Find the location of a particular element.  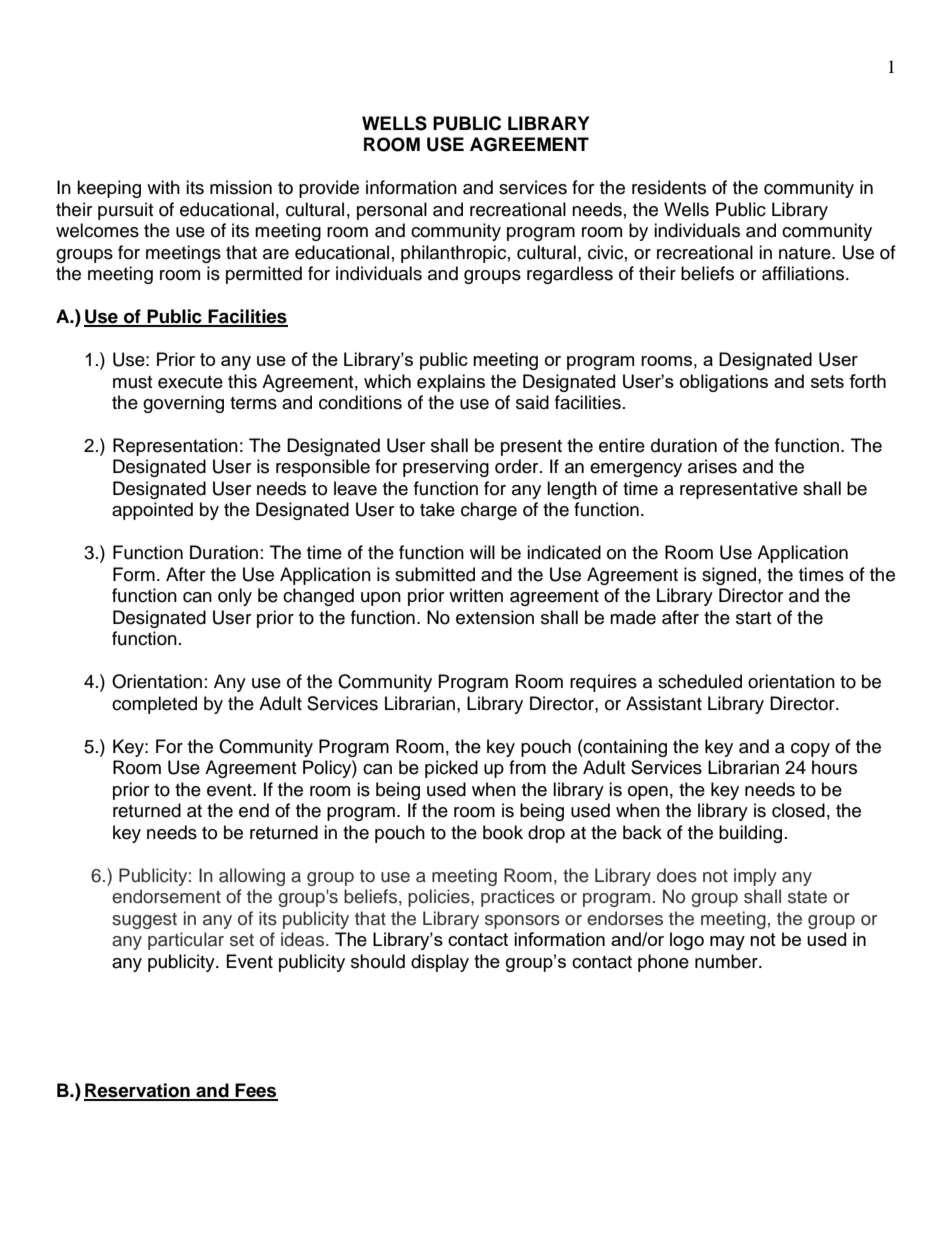

personal is located at coordinates (392, 211).
